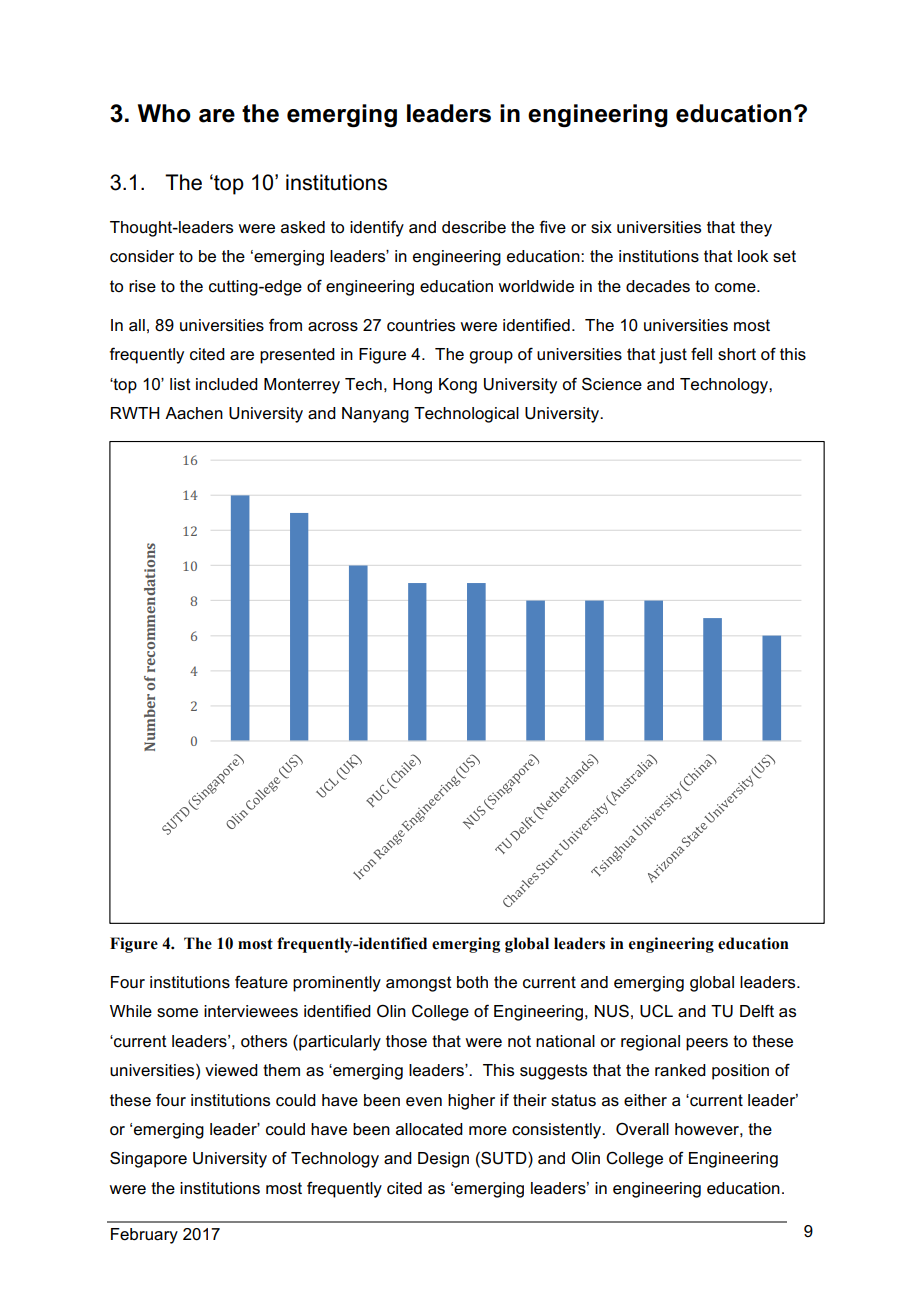 This page has width=924, height=1308. Describe the element at coordinates (194, 413) in the page. I see `Aachen` at that location.
